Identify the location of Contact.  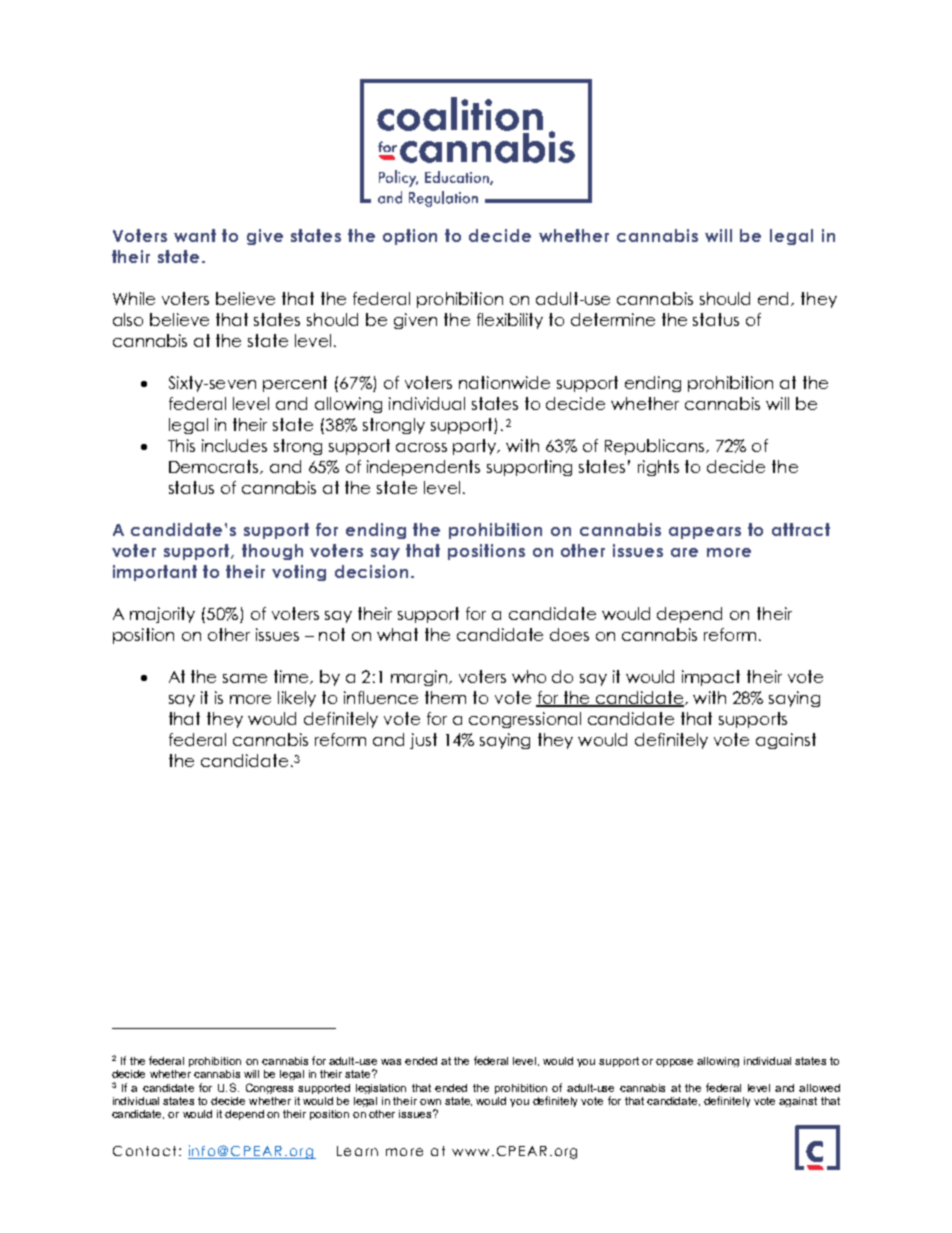
(144, 1151).
